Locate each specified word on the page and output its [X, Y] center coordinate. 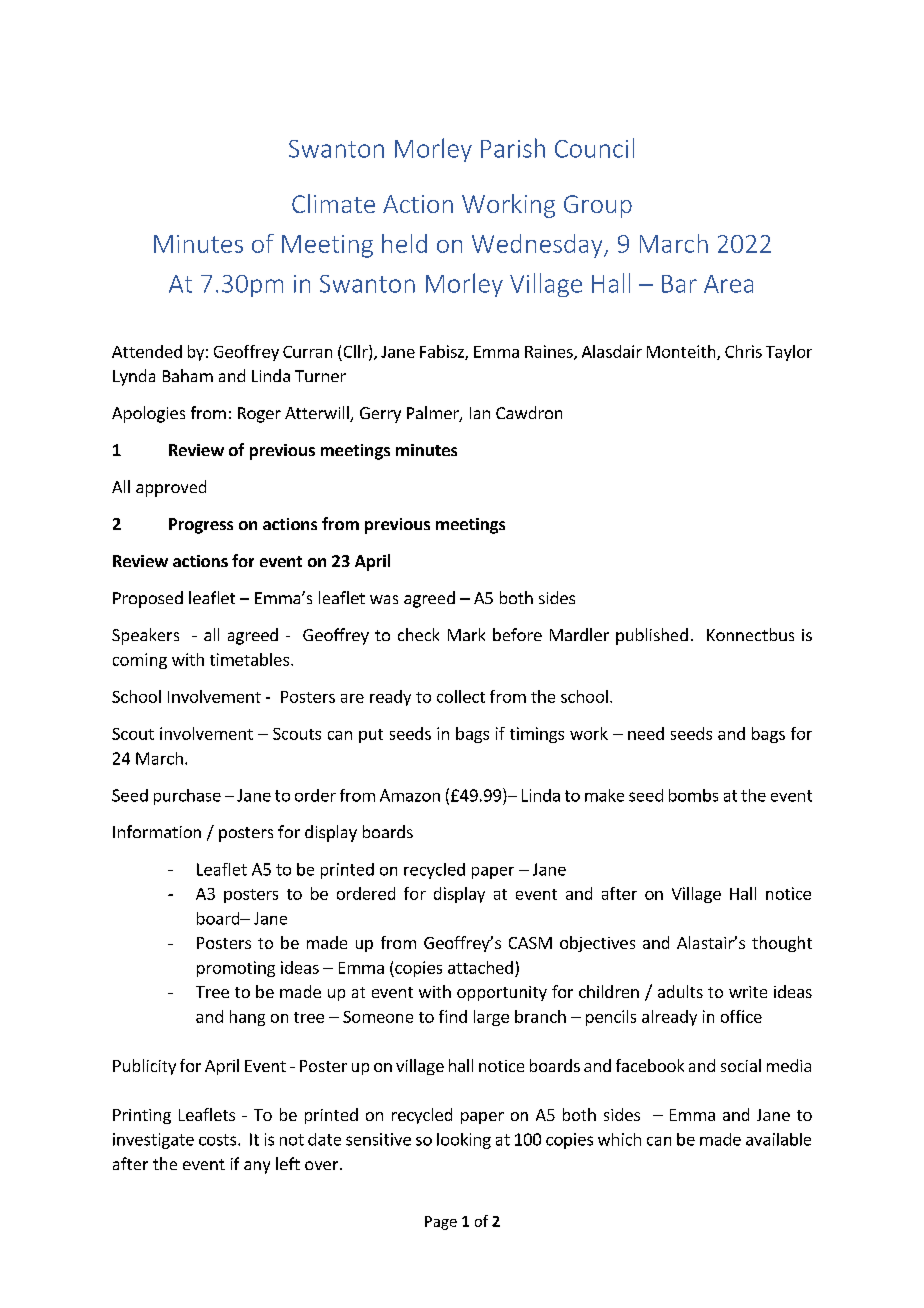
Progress [201, 526]
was [384, 599]
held [404, 243]
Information [157, 831]
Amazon [410, 795]
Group [598, 206]
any [257, 1167]
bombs [693, 795]
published [652, 636]
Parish [513, 148]
